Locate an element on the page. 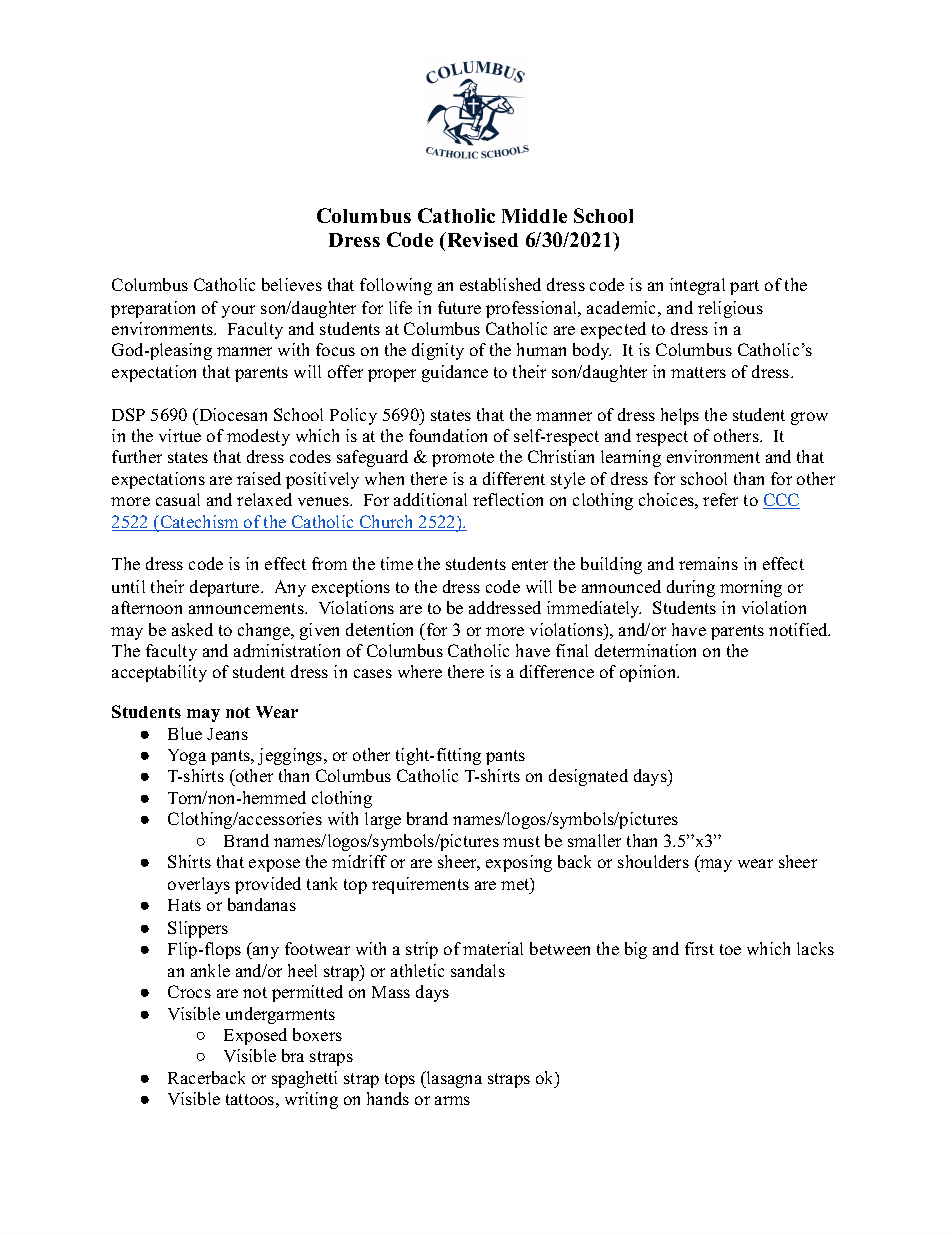 The image size is (952, 1233). spaghetti is located at coordinates (304, 1079).
